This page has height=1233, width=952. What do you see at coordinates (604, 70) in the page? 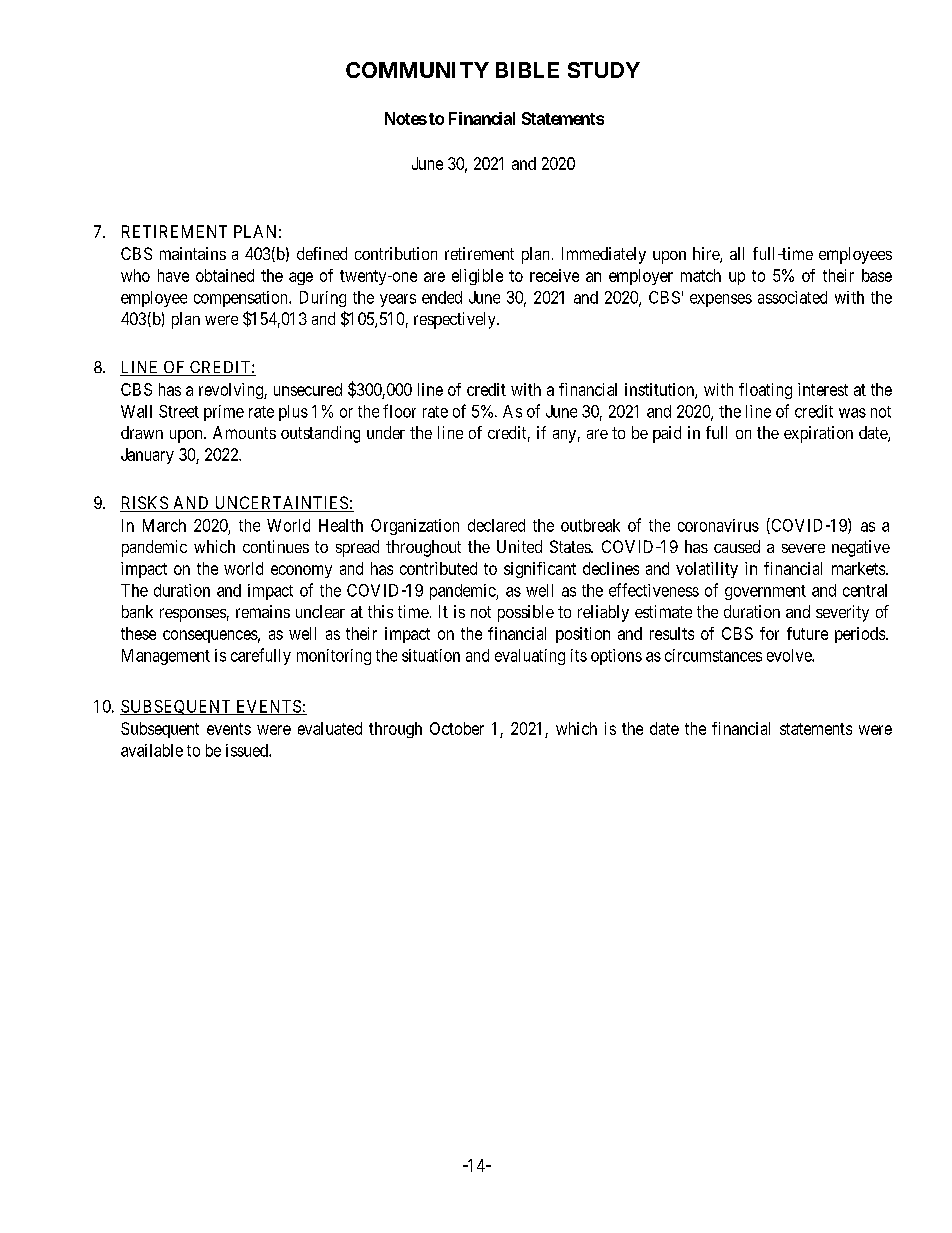
I see `STUDY` at bounding box center [604, 70].
